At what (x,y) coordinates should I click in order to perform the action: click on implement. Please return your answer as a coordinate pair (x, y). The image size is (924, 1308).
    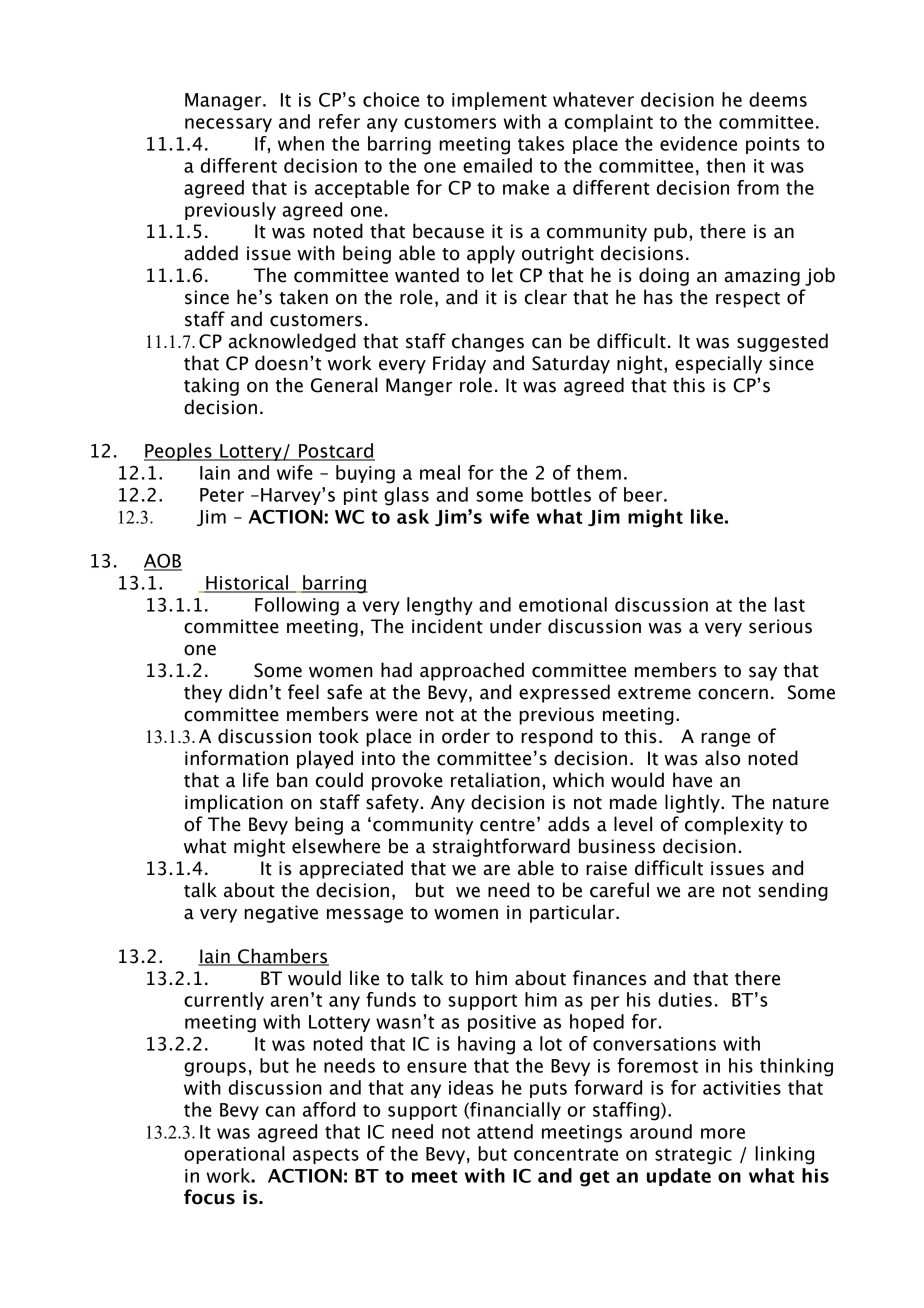
    Looking at the image, I should click on (499, 101).
